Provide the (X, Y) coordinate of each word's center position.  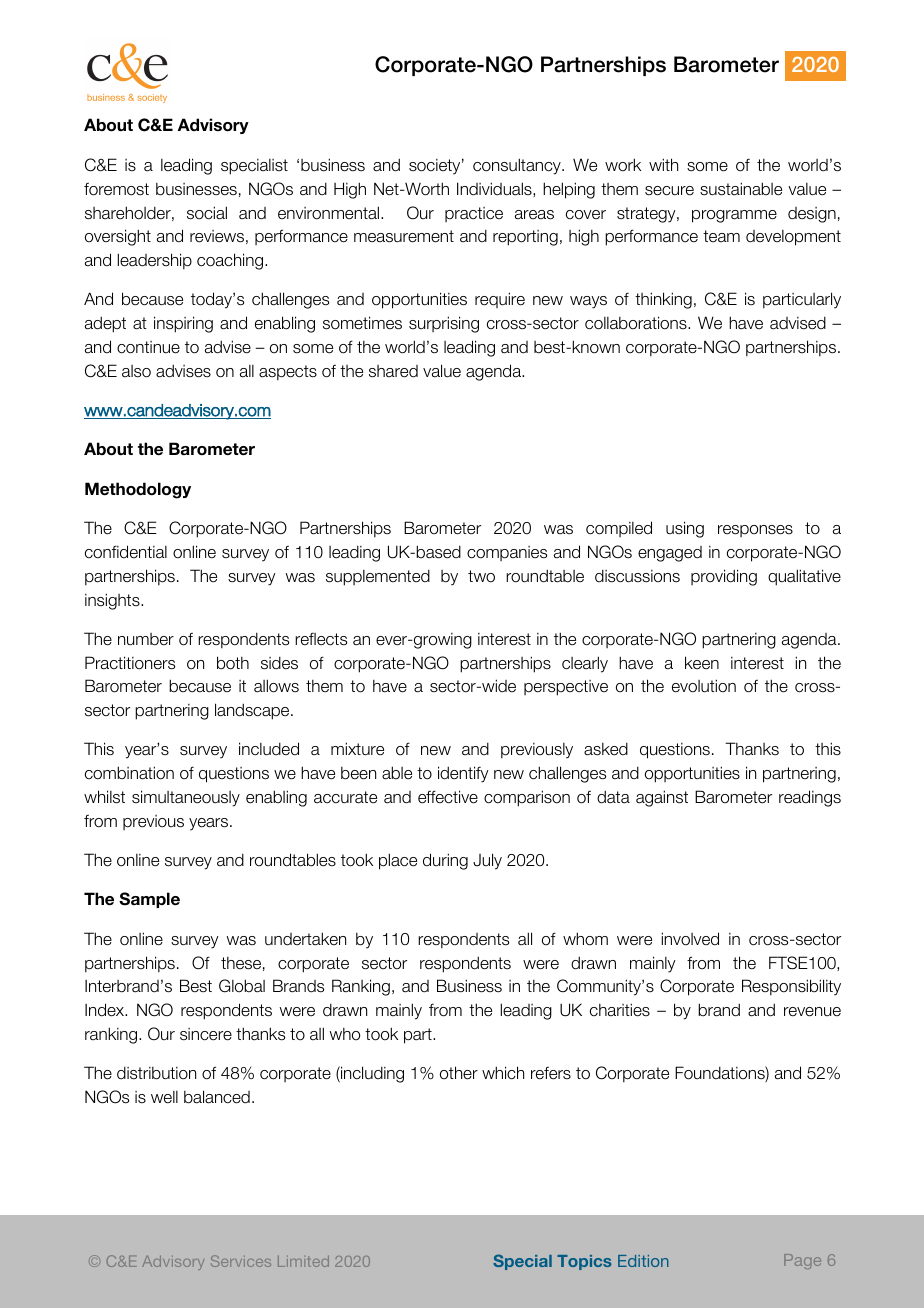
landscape (253, 711)
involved (690, 939)
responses (755, 531)
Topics (584, 1262)
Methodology (138, 490)
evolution (704, 686)
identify (463, 774)
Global (242, 986)
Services (241, 1261)
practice (474, 214)
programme (734, 216)
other (459, 1073)
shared (393, 371)
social (207, 213)
